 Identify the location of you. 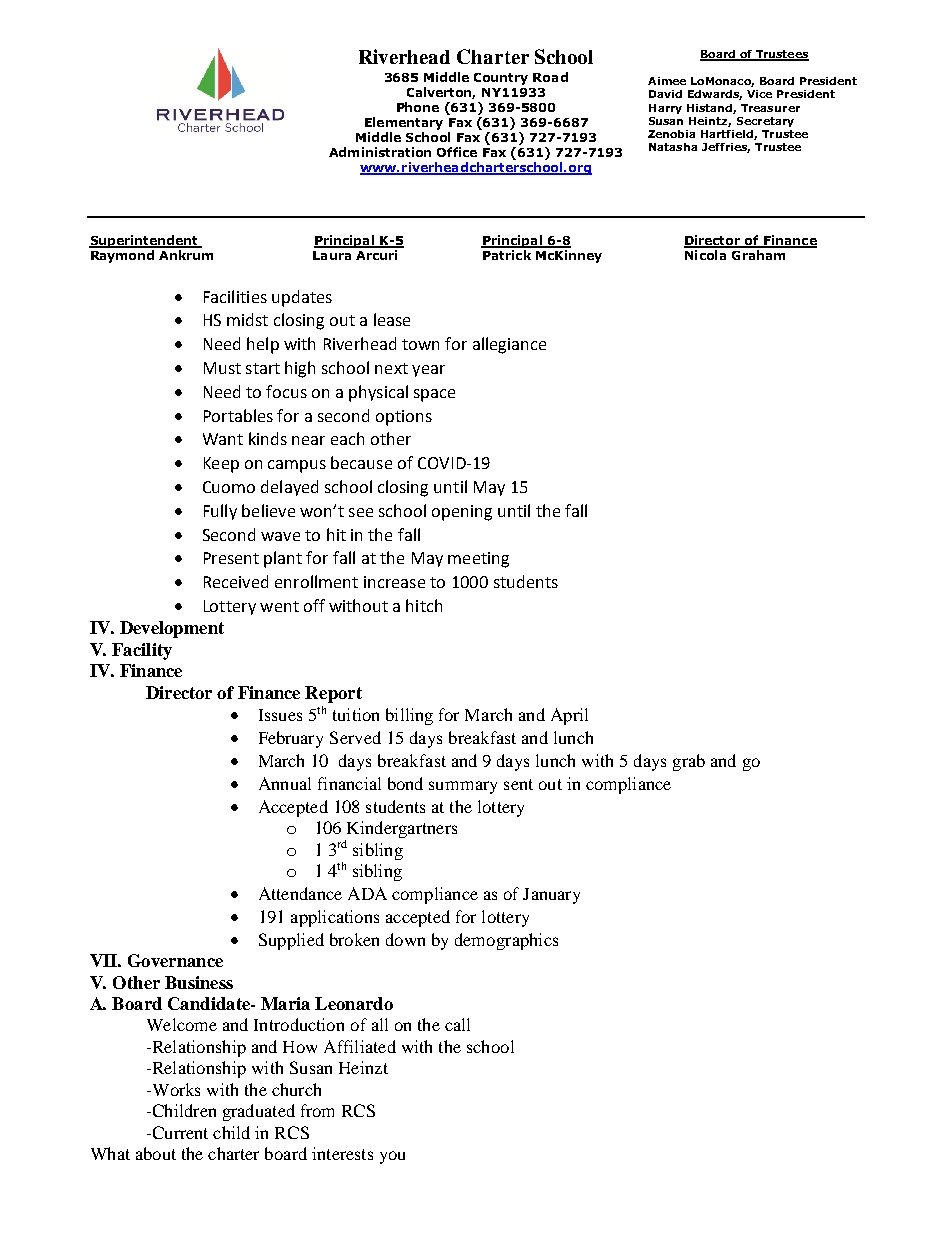
(392, 1157).
